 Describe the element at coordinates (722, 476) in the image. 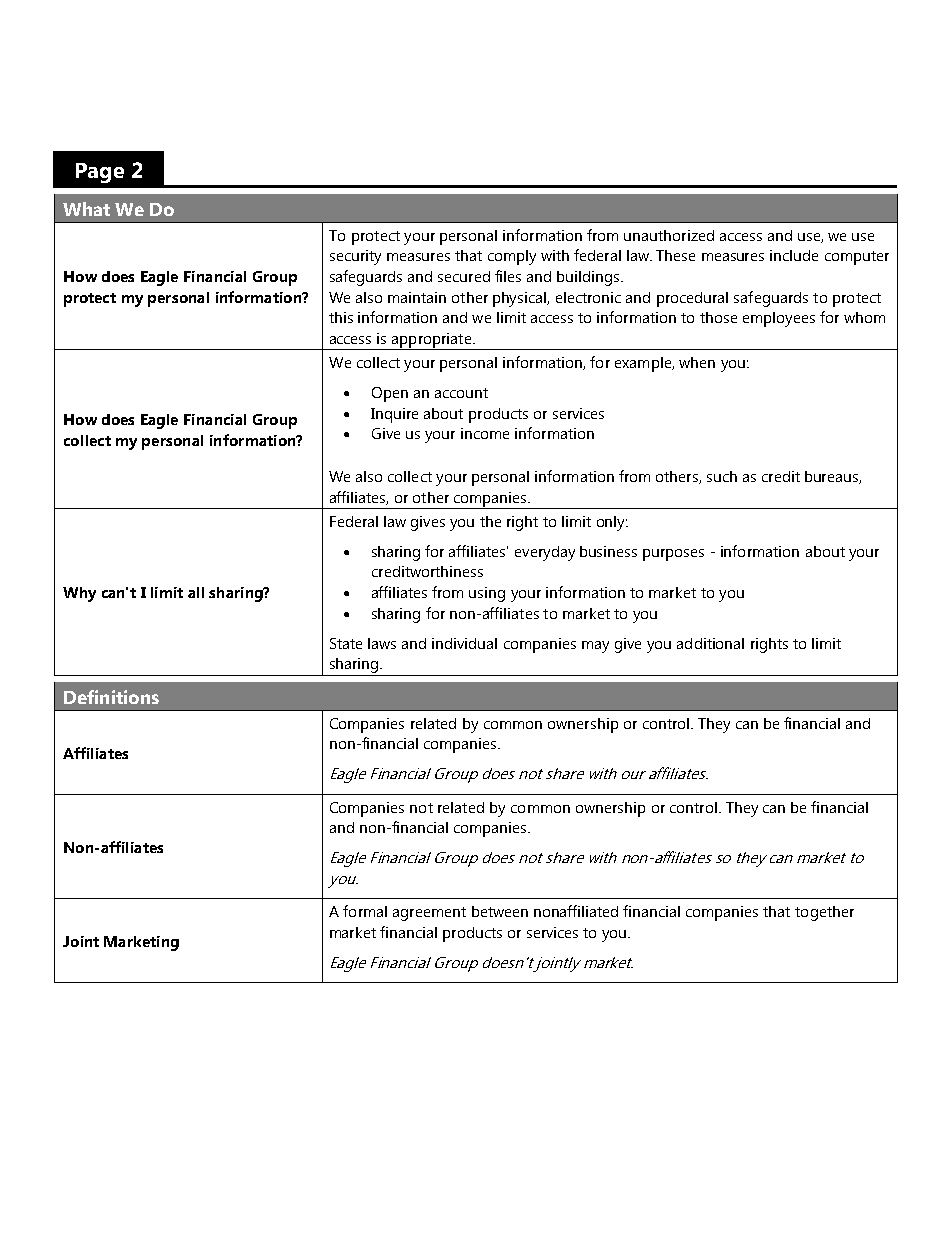

I see `such` at that location.
